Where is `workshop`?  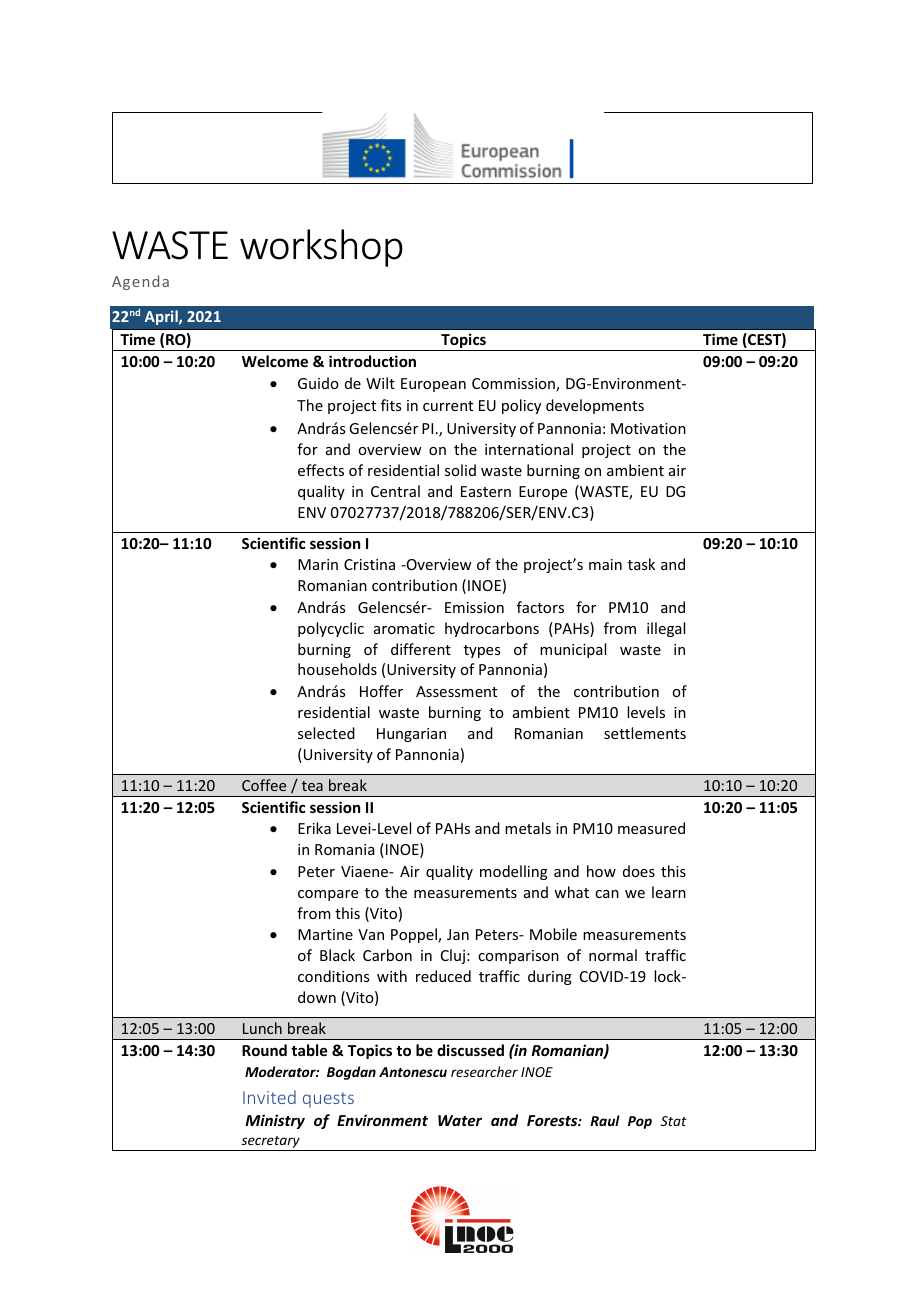
workshop is located at coordinates (321, 248).
